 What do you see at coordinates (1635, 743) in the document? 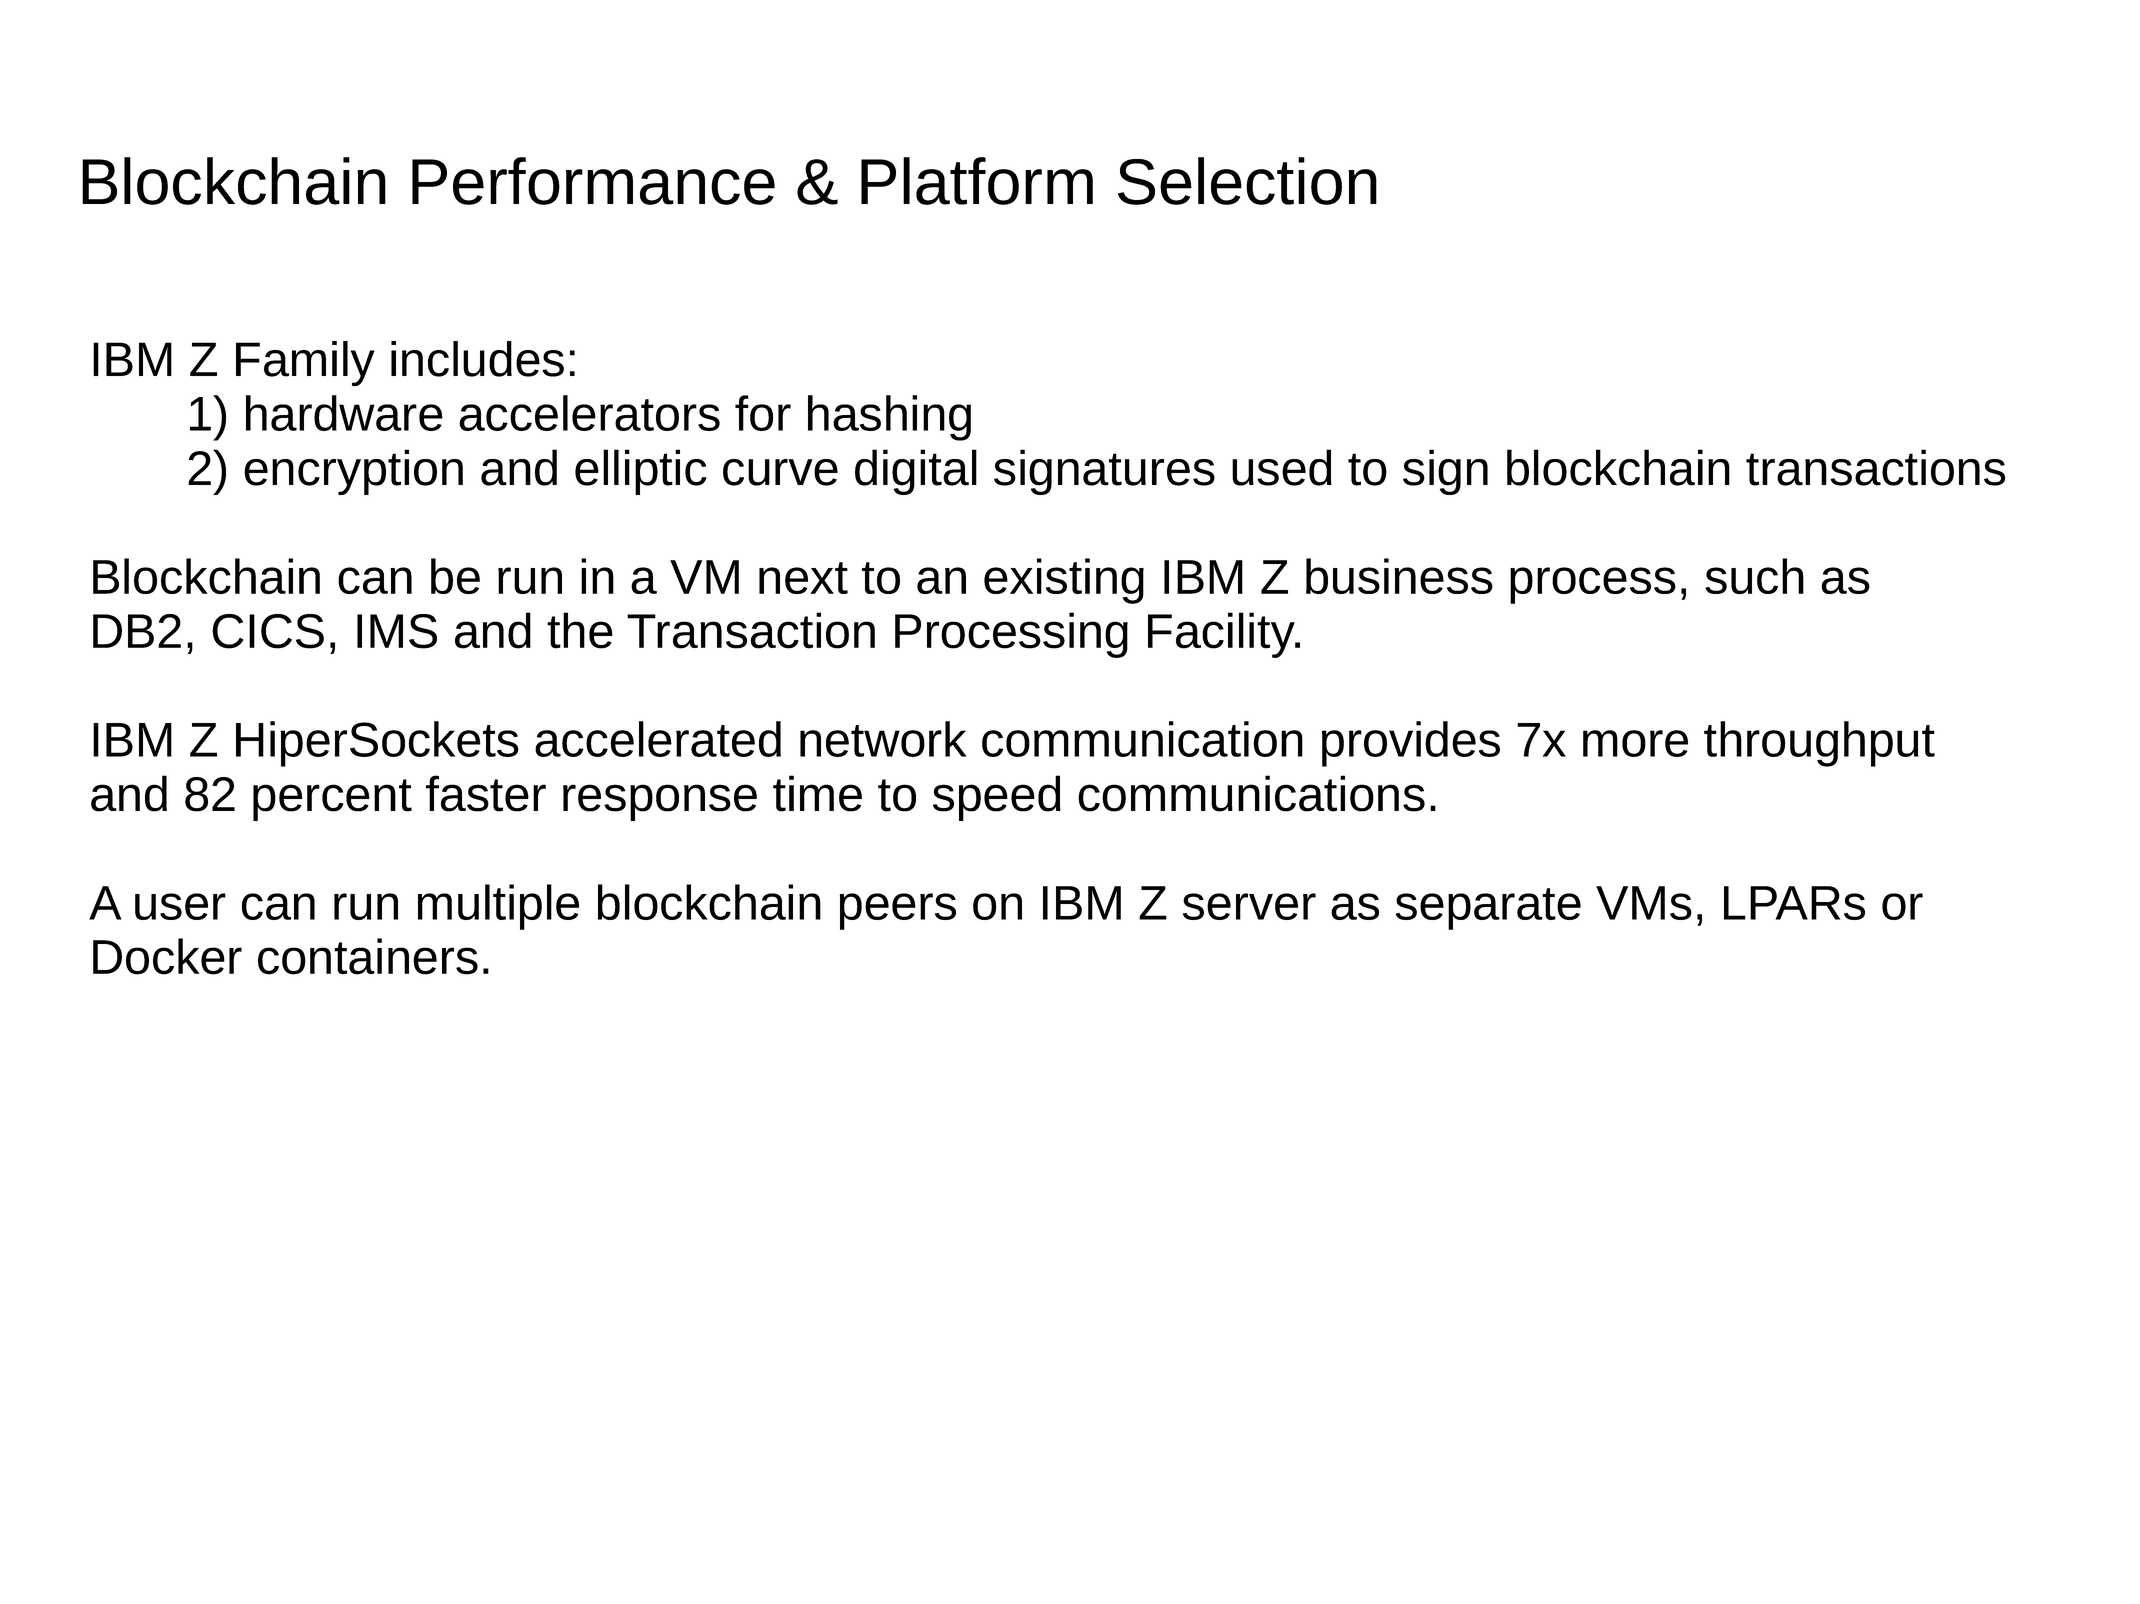
I see `more` at bounding box center [1635, 743].
